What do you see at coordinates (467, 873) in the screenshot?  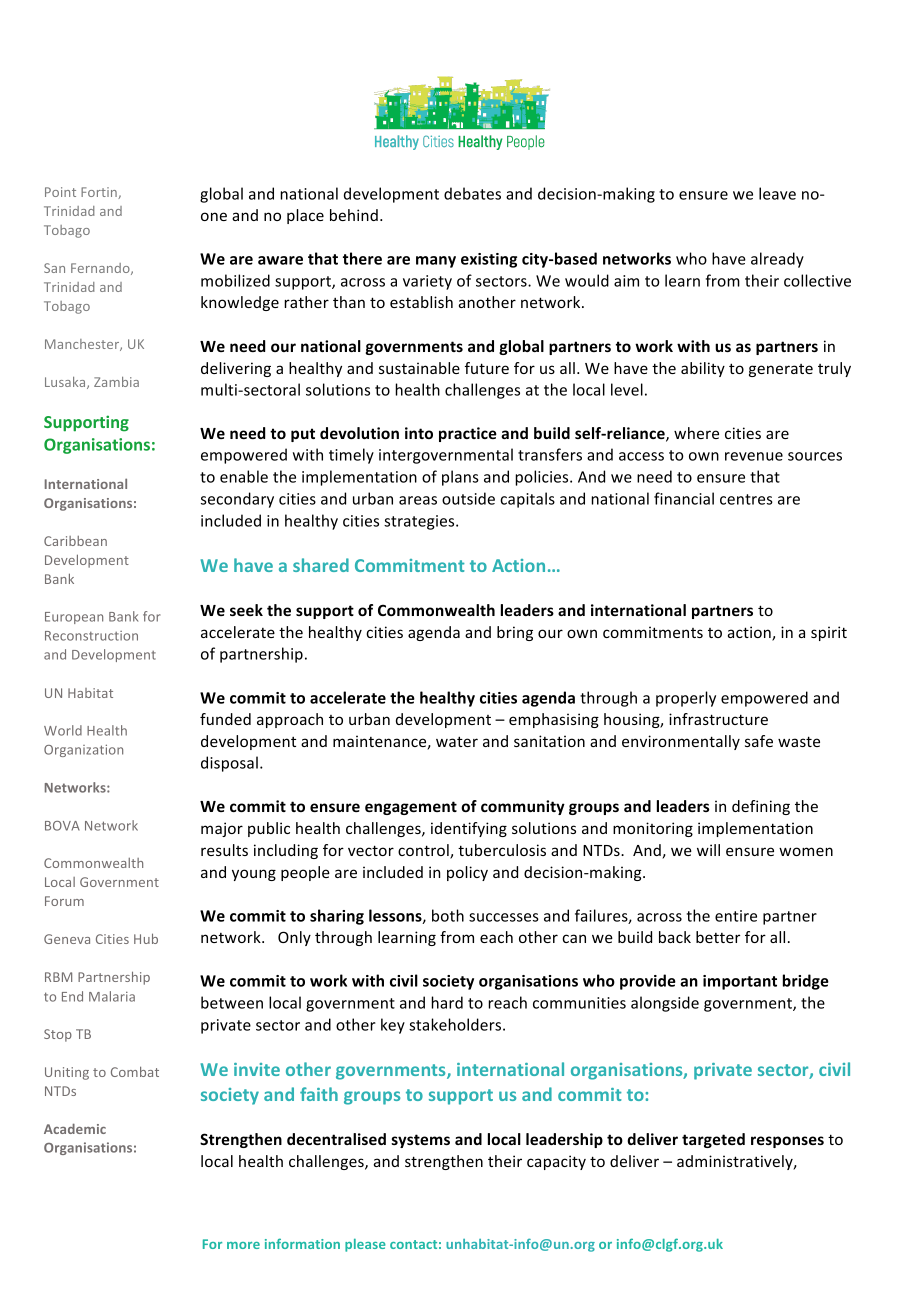 I see `policy` at bounding box center [467, 873].
